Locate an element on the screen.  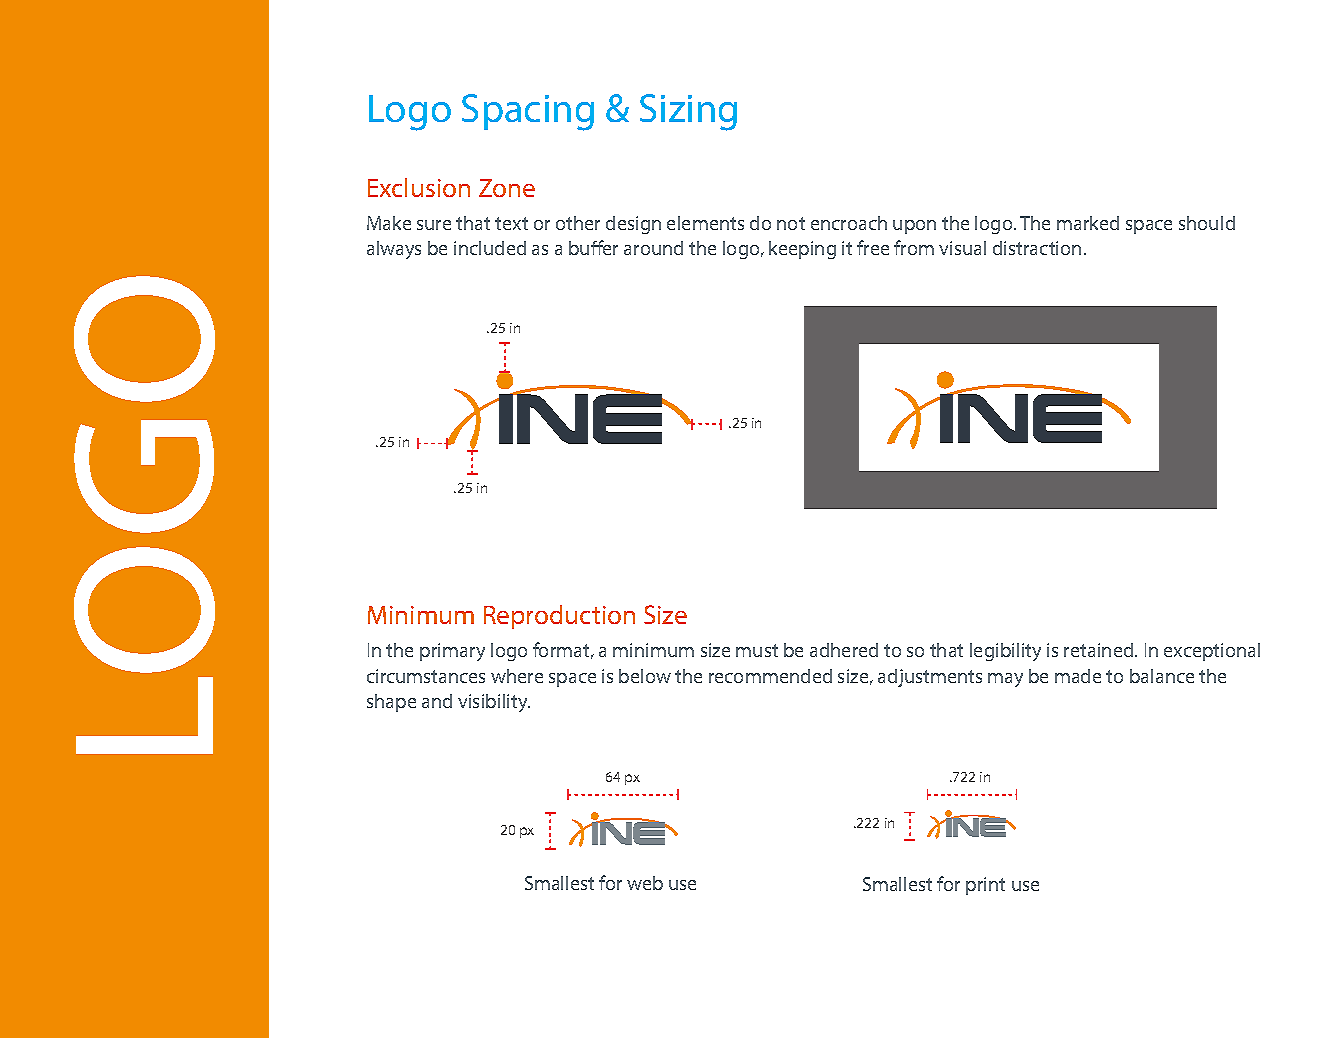
web is located at coordinates (645, 883).
